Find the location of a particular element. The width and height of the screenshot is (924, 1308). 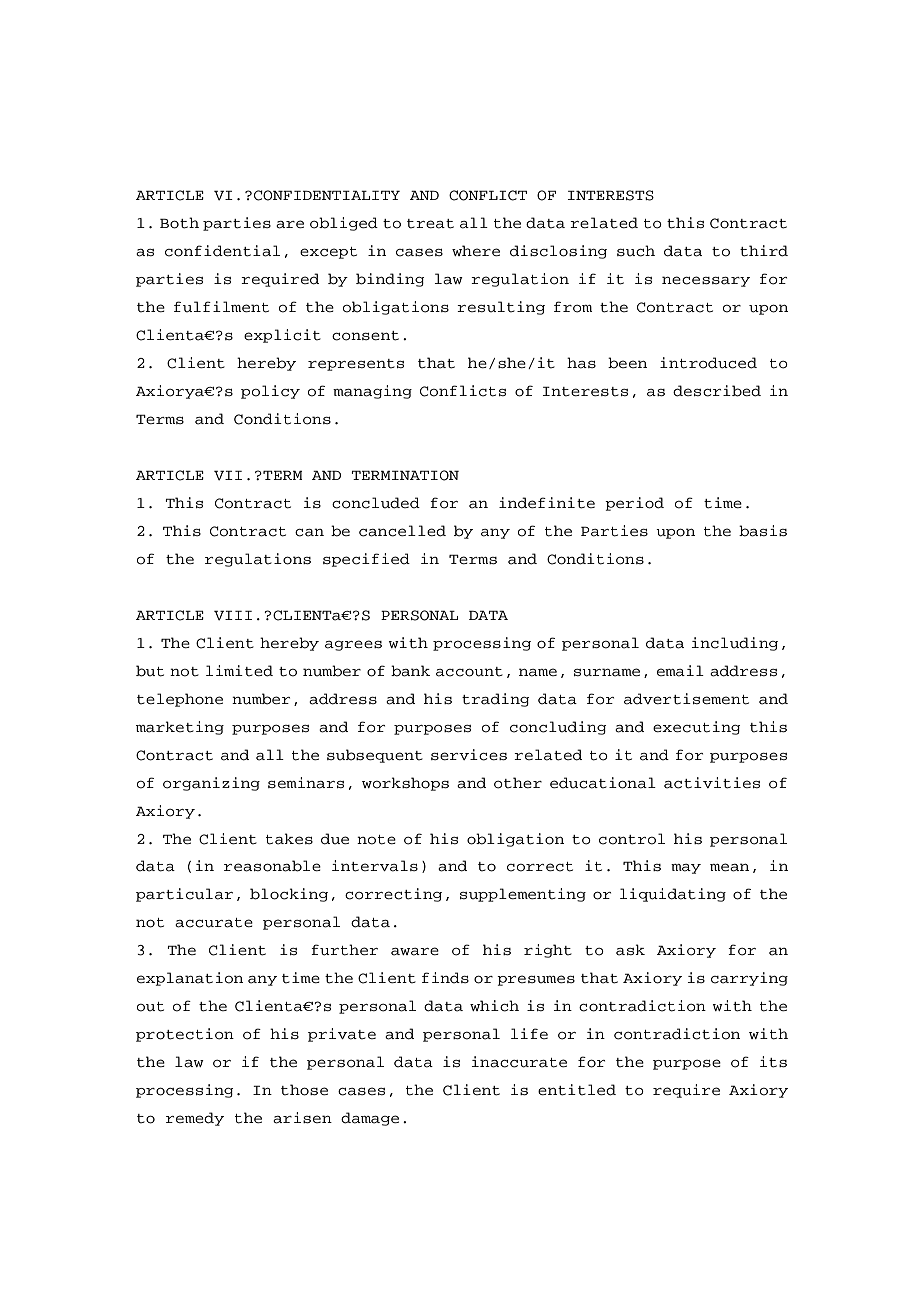

cancelled is located at coordinates (402, 531).
